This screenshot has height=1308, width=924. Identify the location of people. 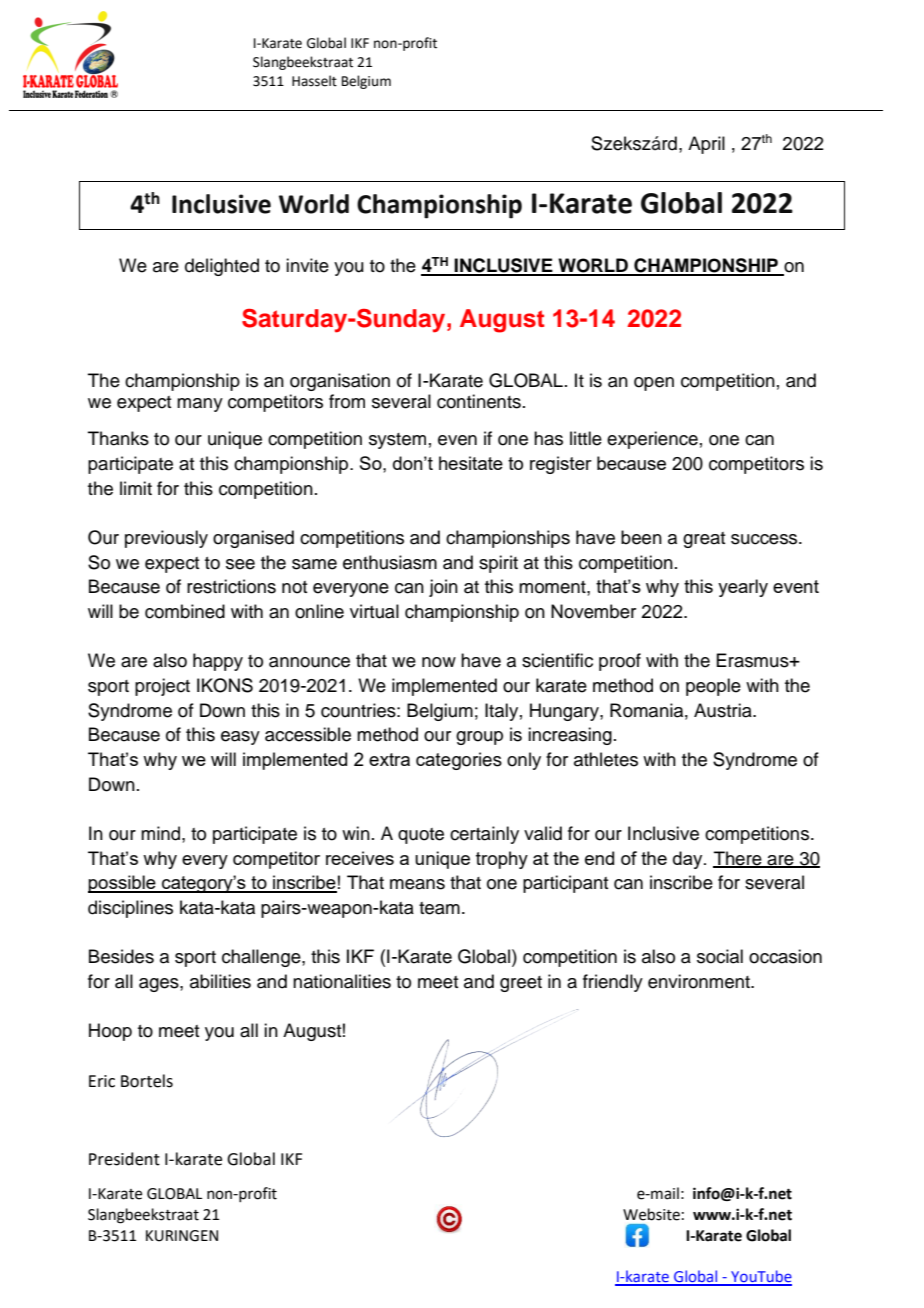
(713, 687).
